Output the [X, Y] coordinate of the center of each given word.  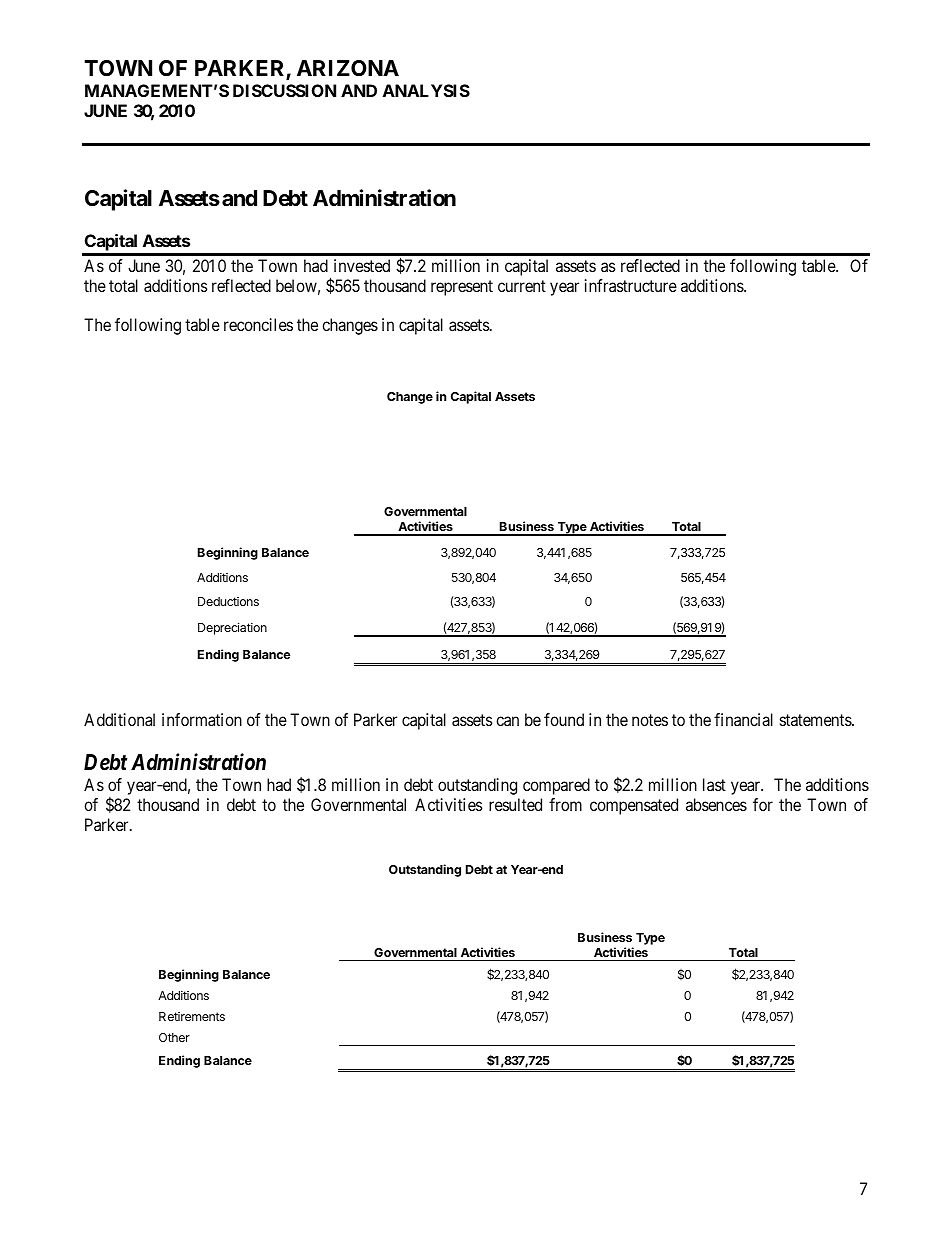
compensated [634, 806]
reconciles [258, 324]
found [564, 719]
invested [362, 265]
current [522, 286]
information [202, 719]
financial [743, 719]
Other [174, 1037]
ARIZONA [348, 68]
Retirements [192, 1016]
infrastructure [631, 285]
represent [462, 288]
